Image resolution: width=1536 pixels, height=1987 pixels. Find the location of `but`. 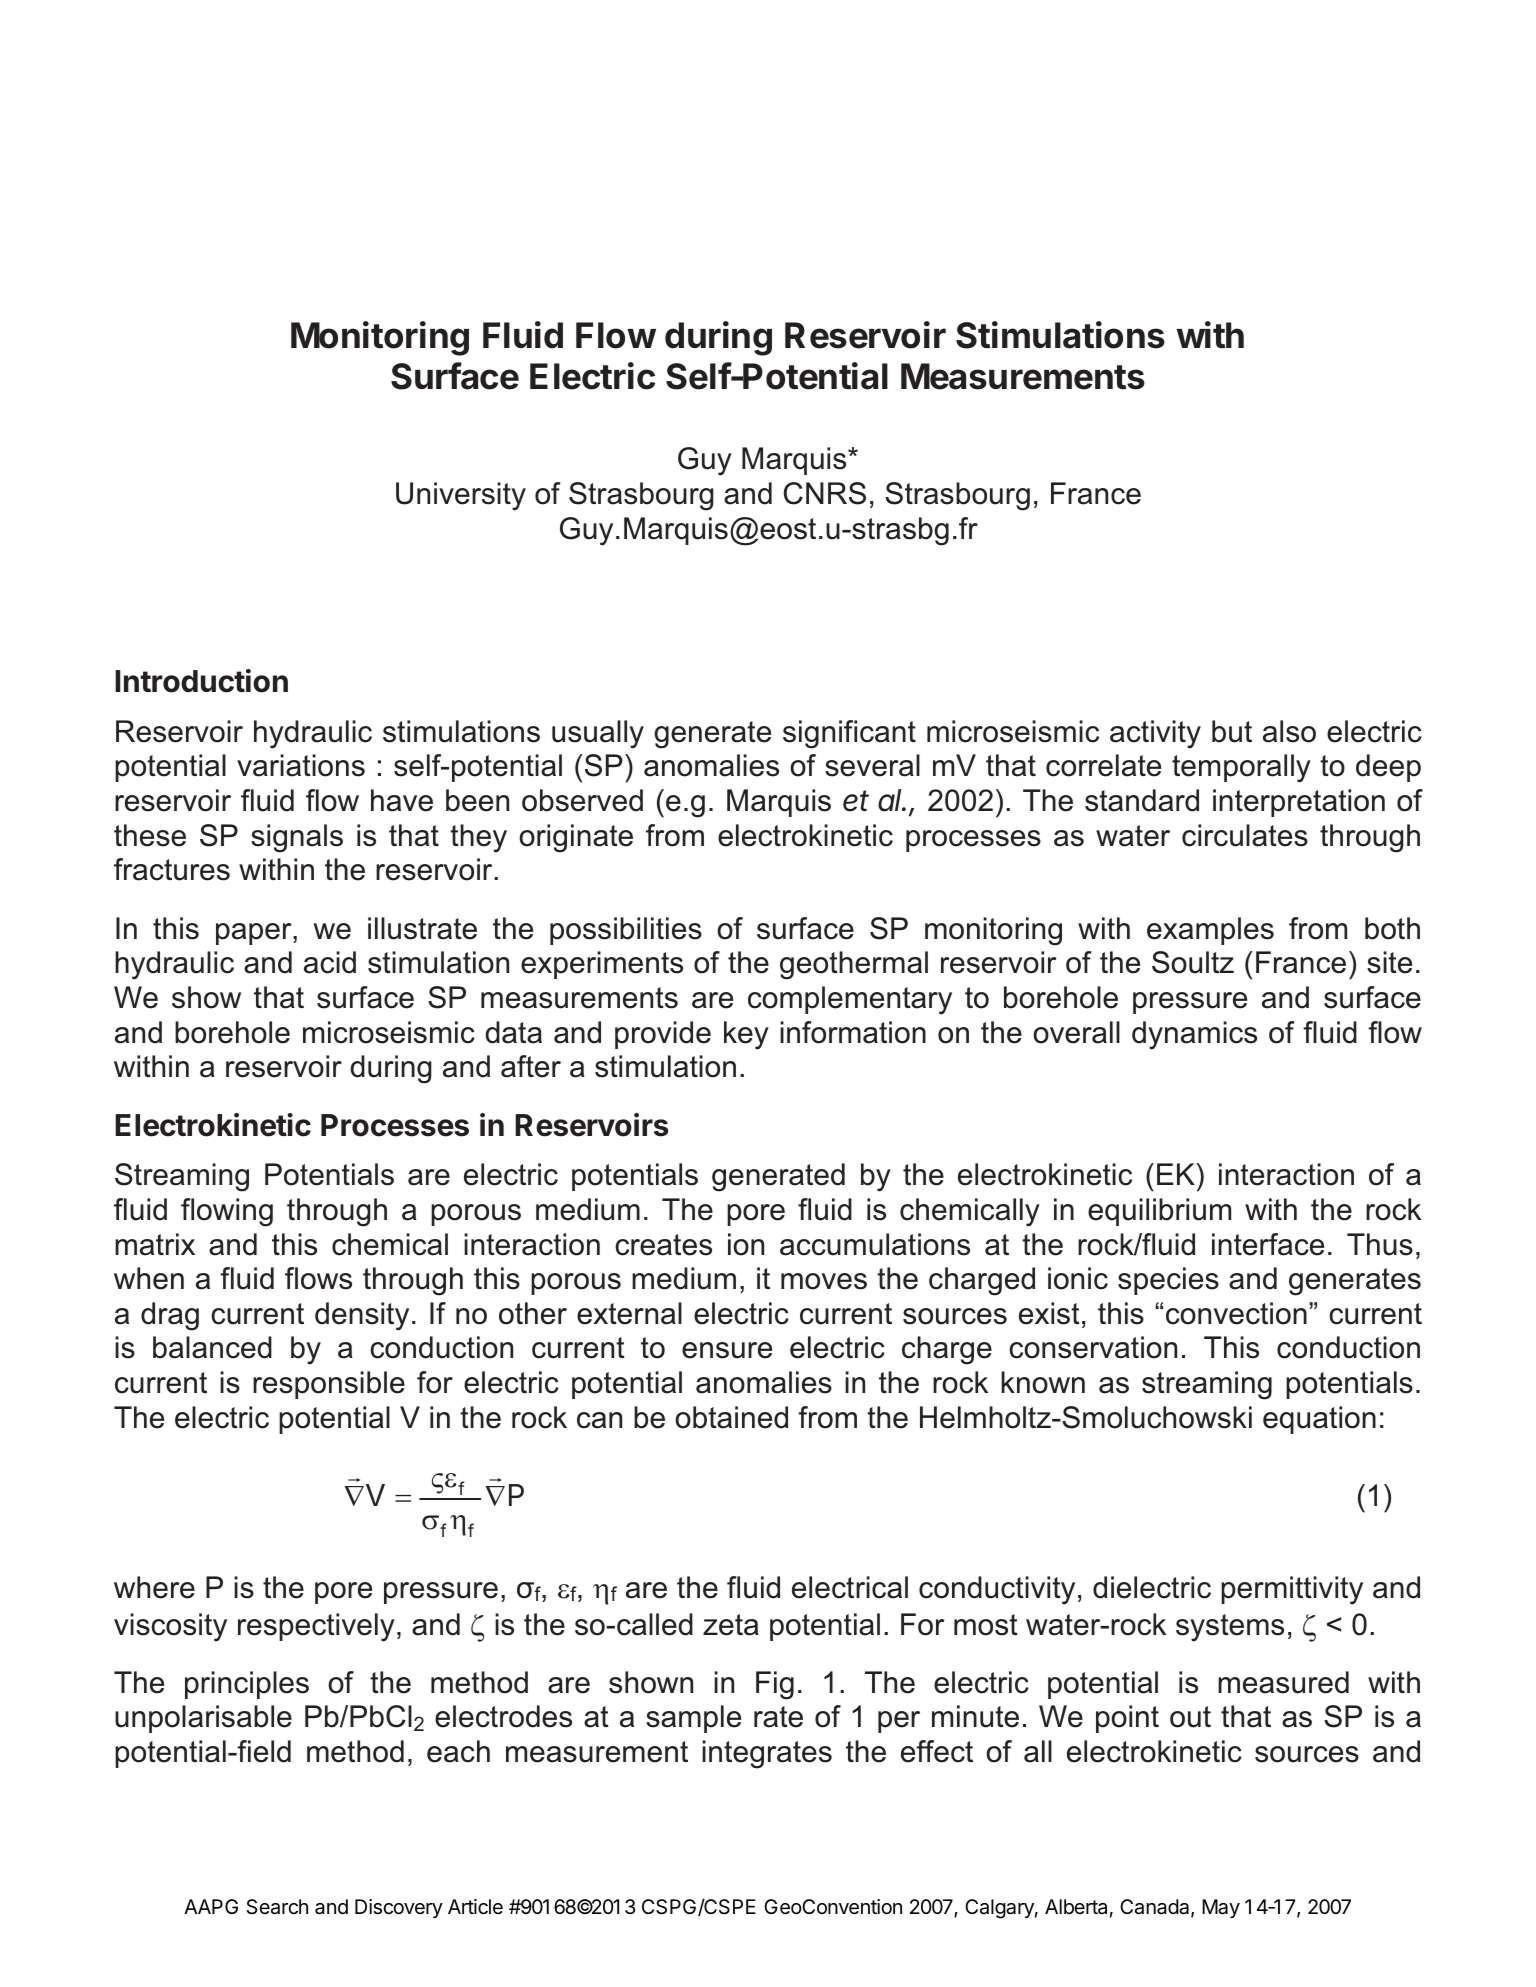

but is located at coordinates (1232, 731).
